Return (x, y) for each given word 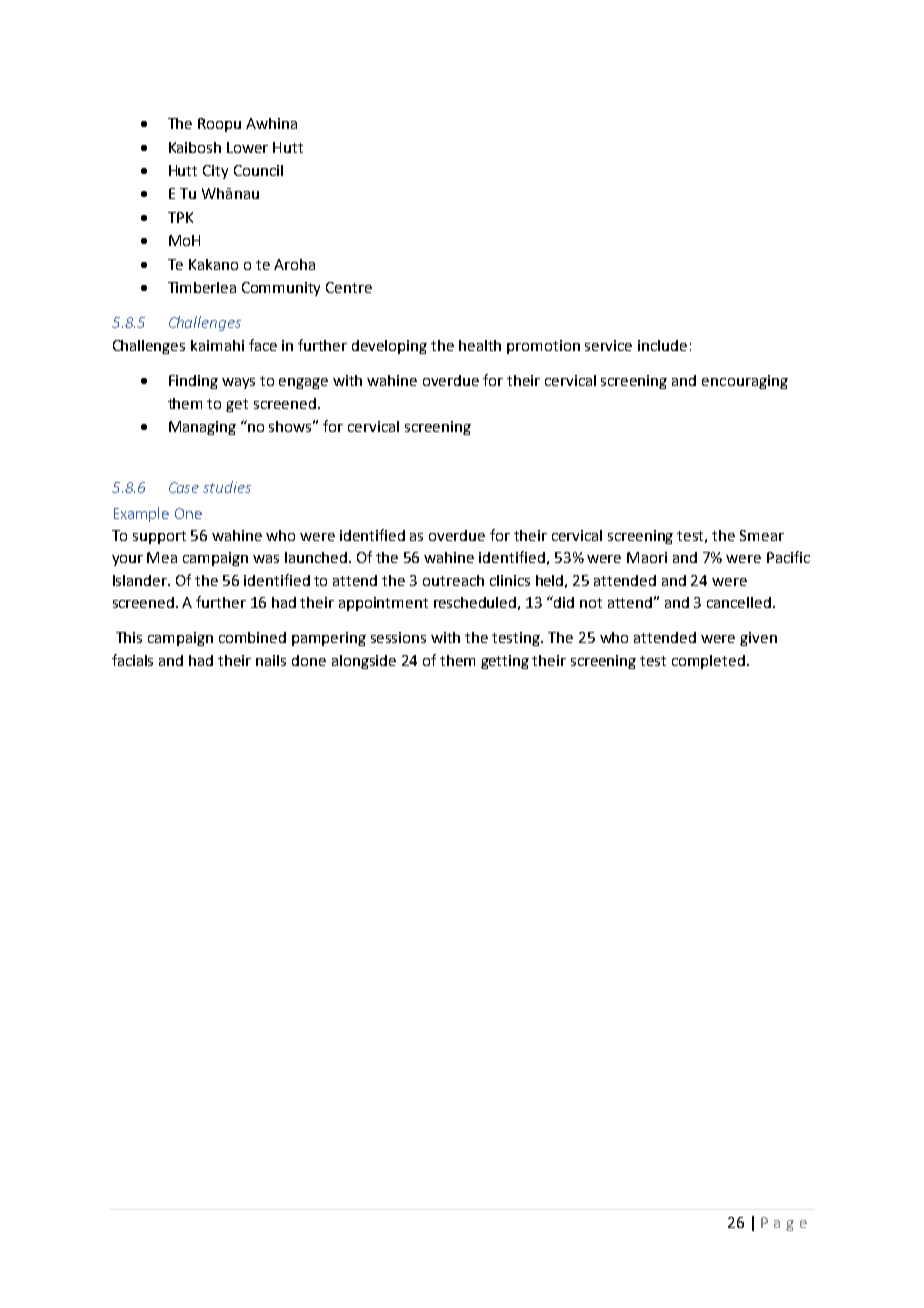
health (480, 345)
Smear (762, 535)
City (215, 172)
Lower (247, 147)
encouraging (745, 382)
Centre (349, 287)
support (159, 537)
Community (281, 289)
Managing (202, 428)
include (662, 345)
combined (252, 637)
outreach (453, 580)
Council (258, 170)
